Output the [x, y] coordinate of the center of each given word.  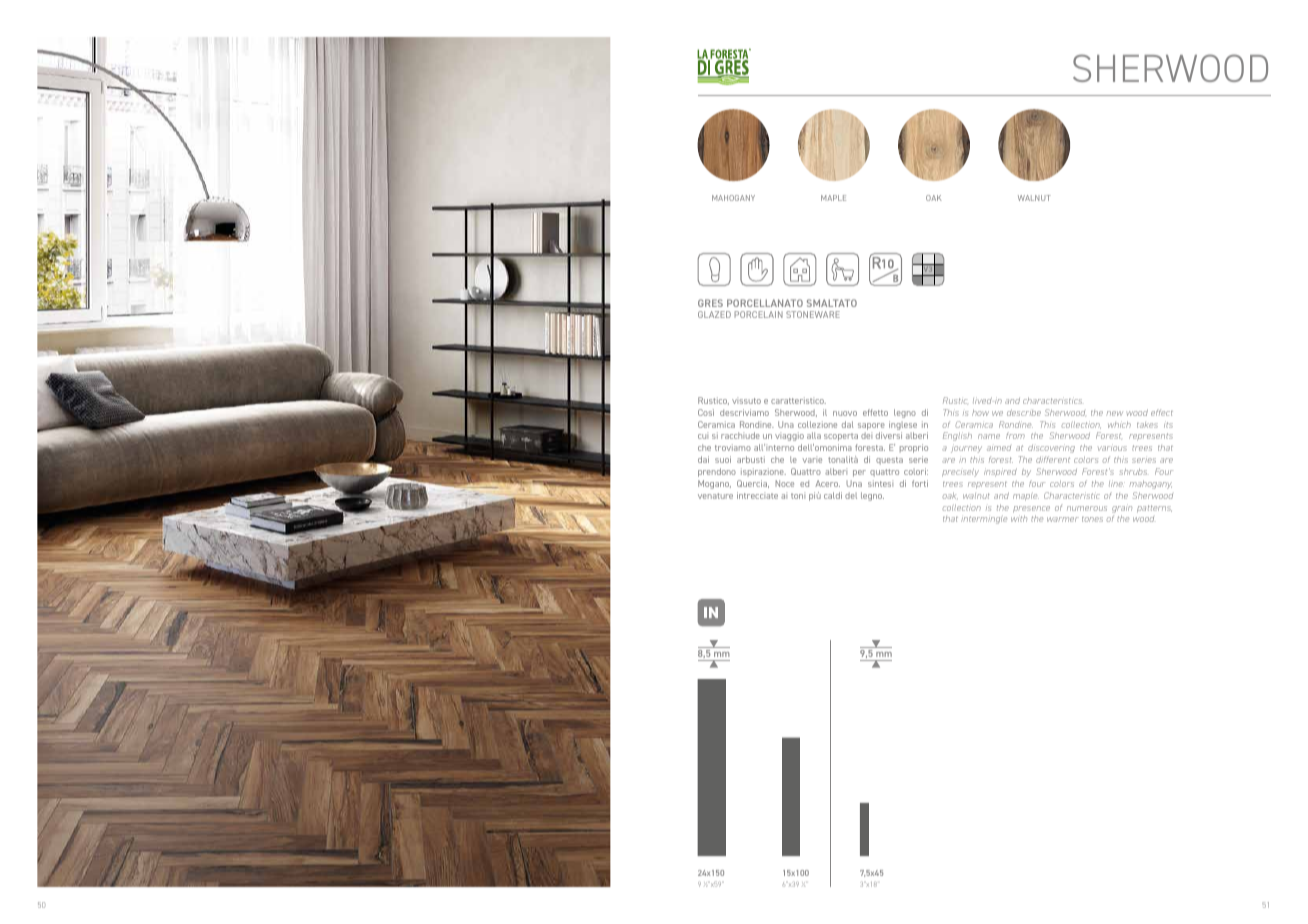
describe [1024, 412]
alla [814, 435]
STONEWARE [813, 314]
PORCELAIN [758, 314]
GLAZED [714, 314]
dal [848, 424]
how [980, 412]
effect [1162, 412]
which [1119, 424]
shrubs [1133, 471]
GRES [710, 303]
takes [1147, 425]
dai [703, 459]
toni [798, 495]
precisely [960, 472]
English [957, 436]
